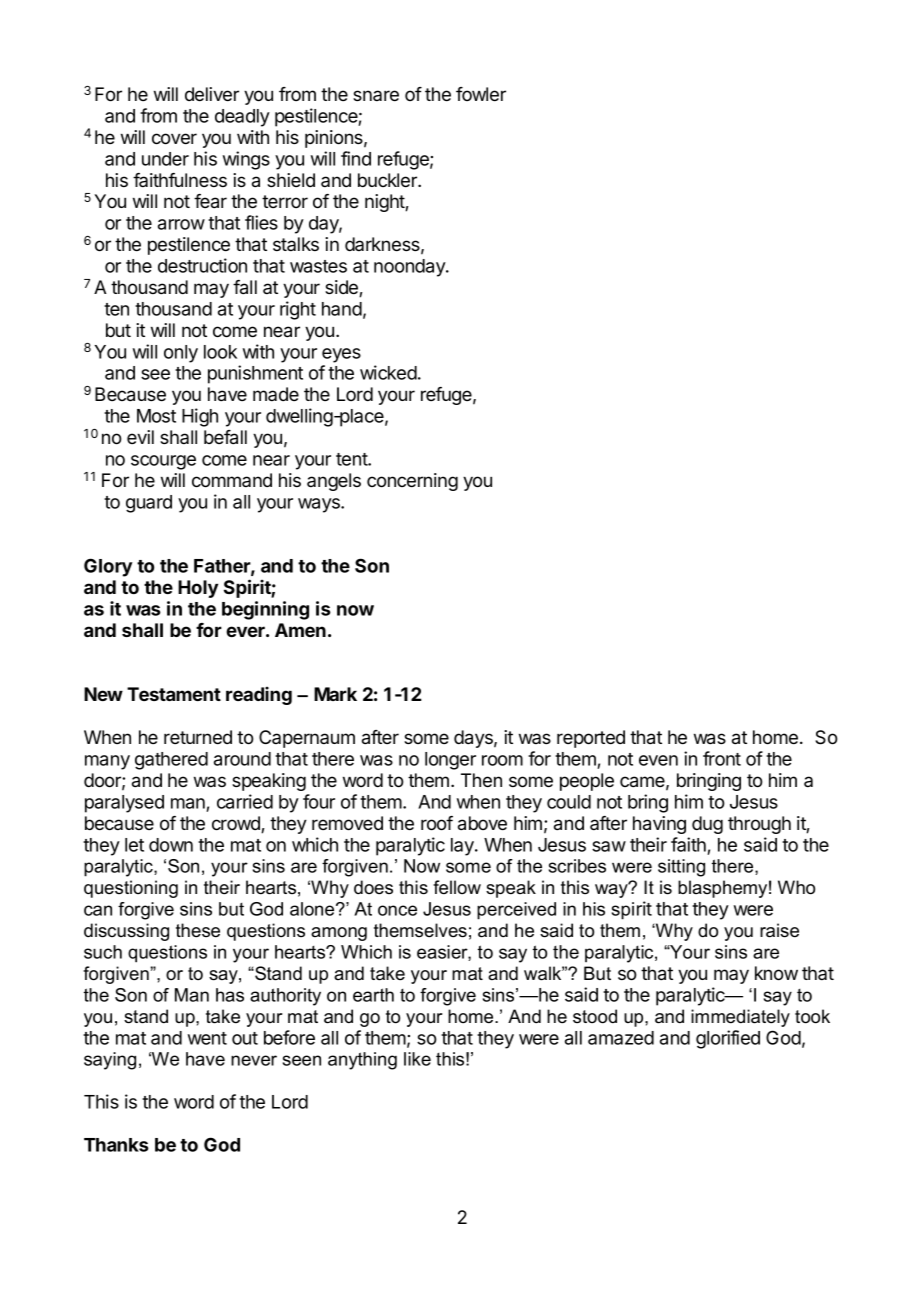  Describe the element at coordinates (388, 372) in the image. I see `wicked` at that location.
